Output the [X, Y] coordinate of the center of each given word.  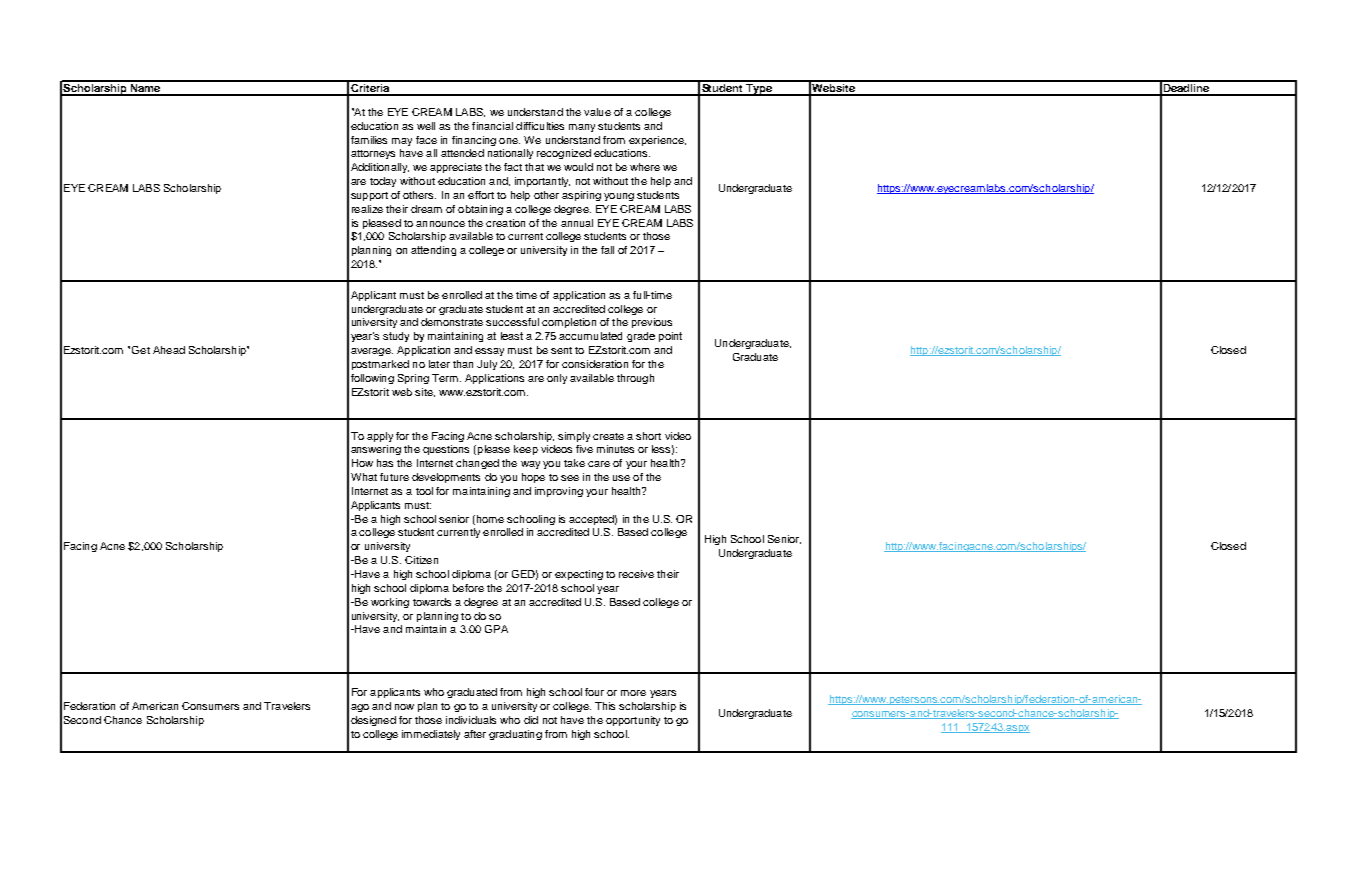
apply [380, 437]
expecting [579, 575]
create [608, 436]
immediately [431, 735]
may [402, 142]
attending [433, 251]
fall [607, 250]
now [404, 707]
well [426, 126]
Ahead [169, 350]
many [582, 128]
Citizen [421, 560]
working [390, 603]
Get [141, 350]
